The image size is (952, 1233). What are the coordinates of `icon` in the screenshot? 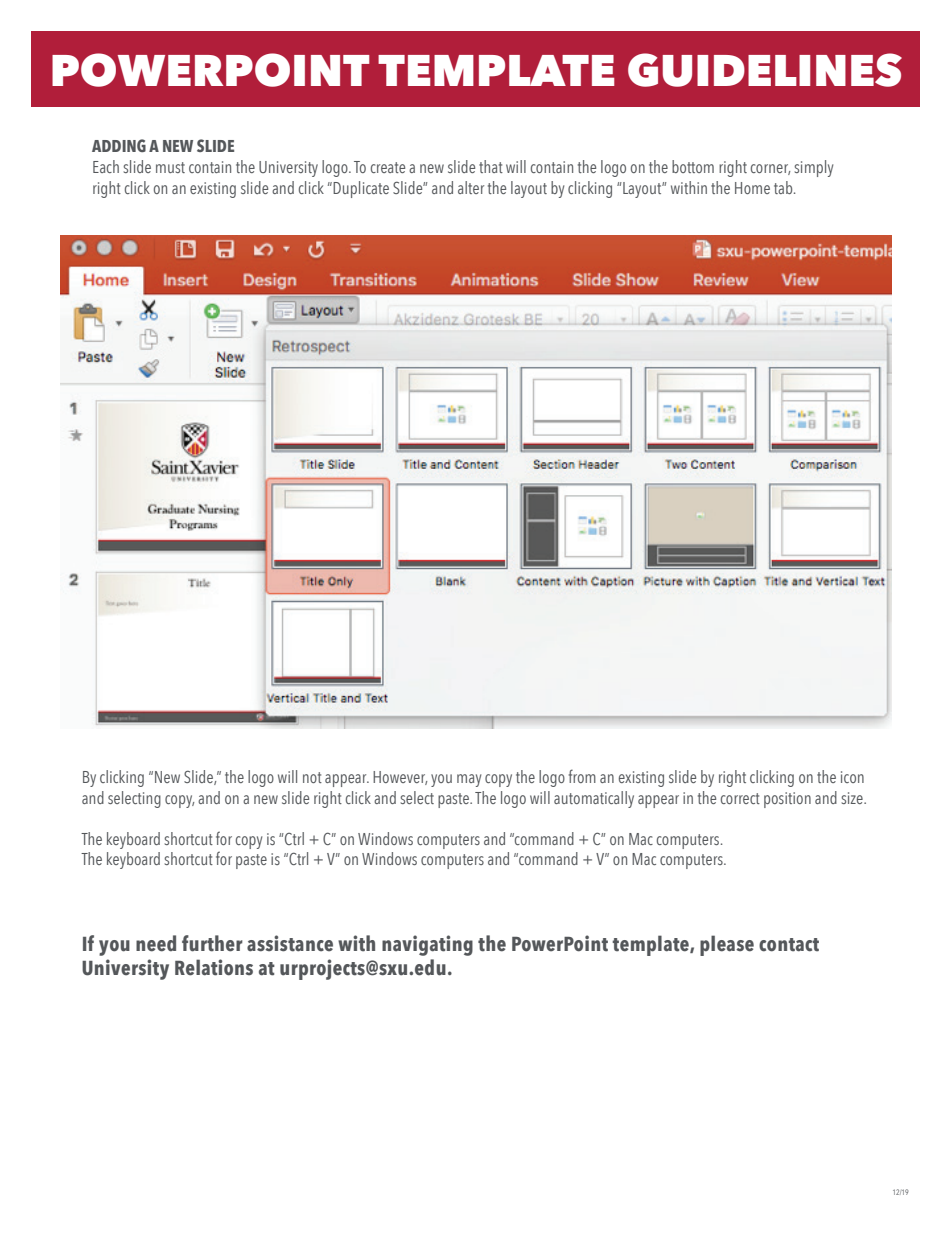 It's located at (852, 777).
